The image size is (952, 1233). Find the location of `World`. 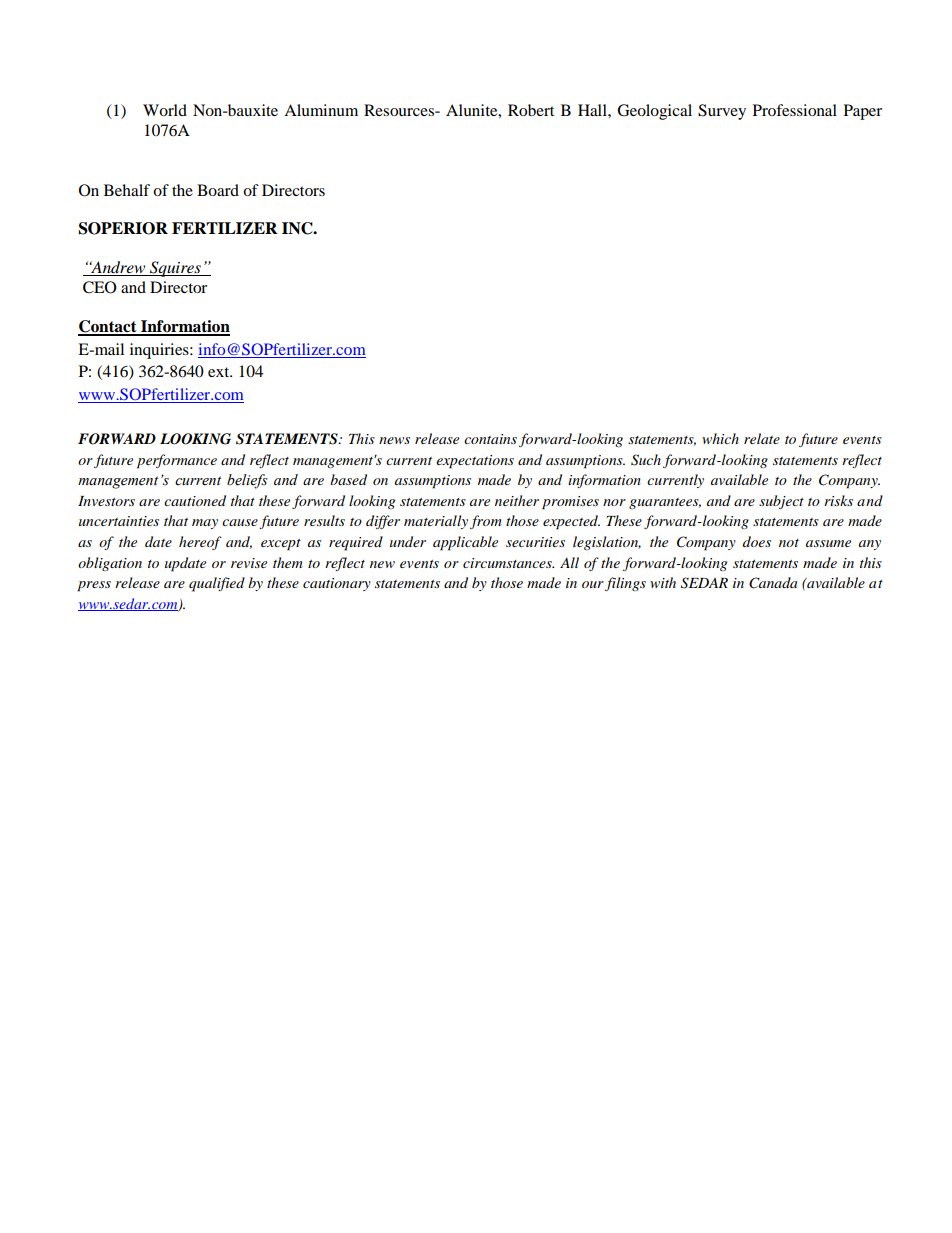

World is located at coordinates (165, 110).
